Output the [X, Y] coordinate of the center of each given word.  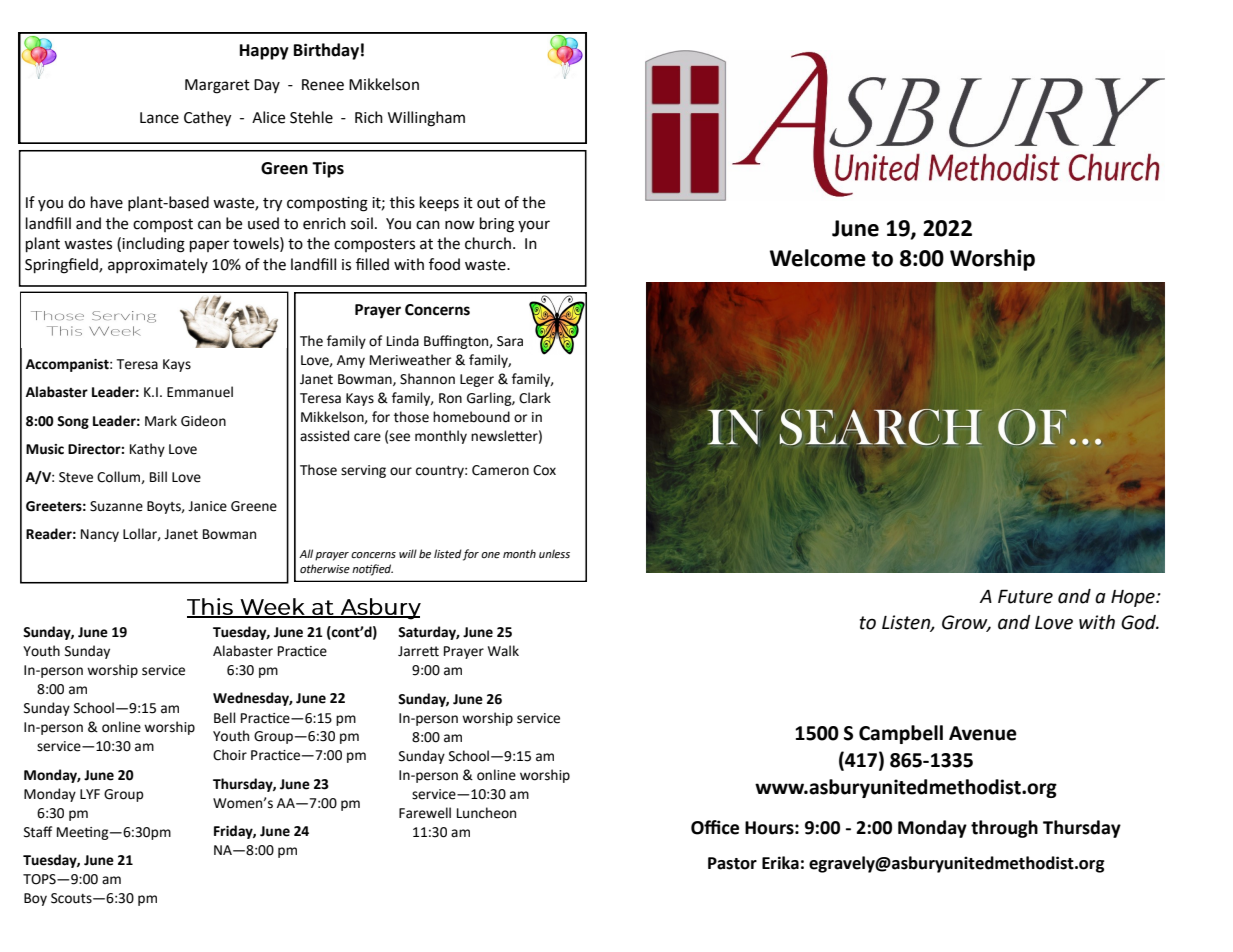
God [1140, 622]
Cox [544, 470]
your [534, 226]
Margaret [217, 86]
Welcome [818, 258]
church [488, 243]
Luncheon [486, 813]
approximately [158, 265]
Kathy [147, 450]
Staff [38, 832]
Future [1025, 596]
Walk [503, 650]
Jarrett [418, 651]
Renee [323, 85]
